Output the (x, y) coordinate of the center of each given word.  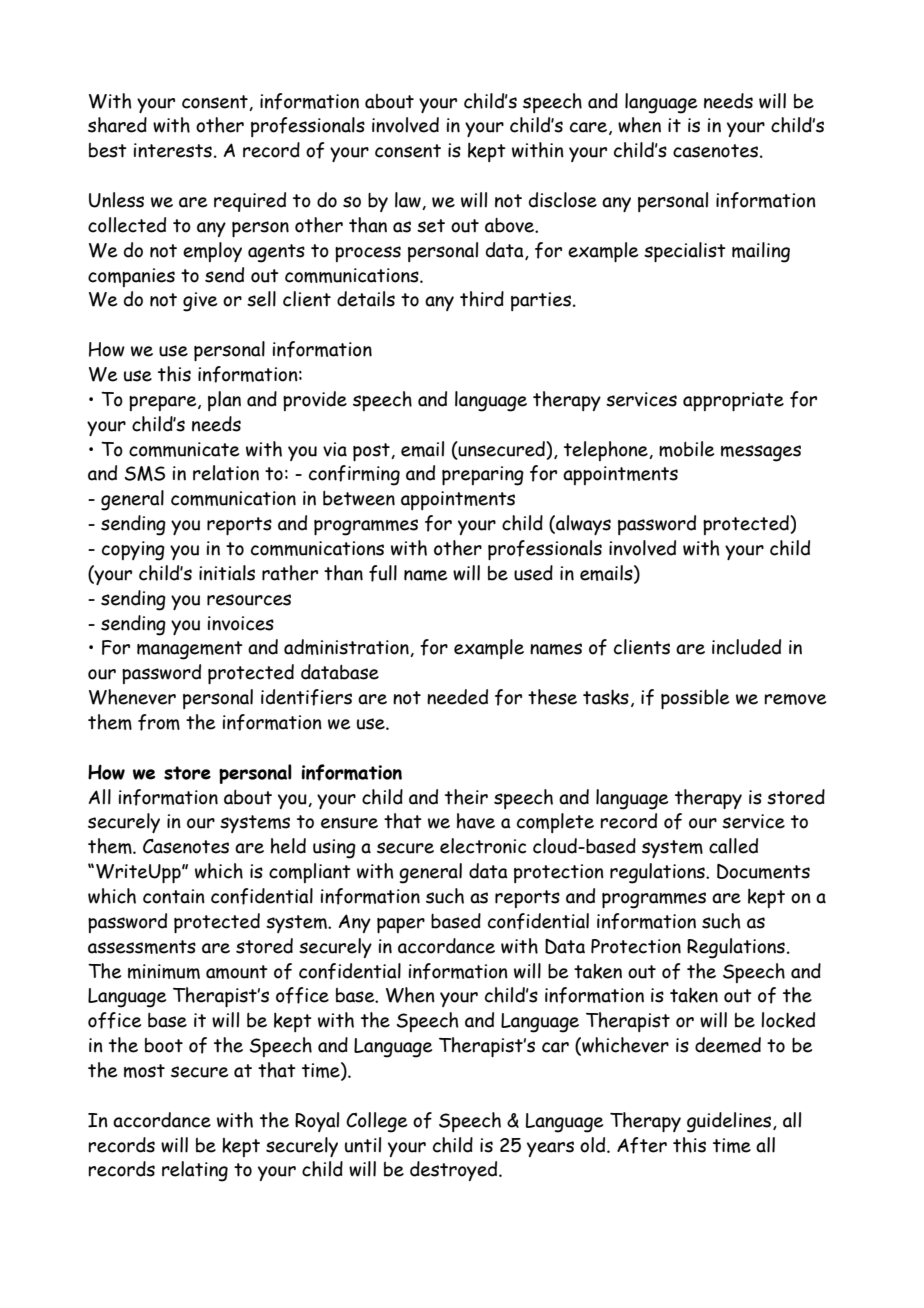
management (190, 650)
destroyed (455, 1171)
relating (195, 1171)
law (409, 201)
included (746, 647)
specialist (685, 252)
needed (457, 697)
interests (173, 150)
